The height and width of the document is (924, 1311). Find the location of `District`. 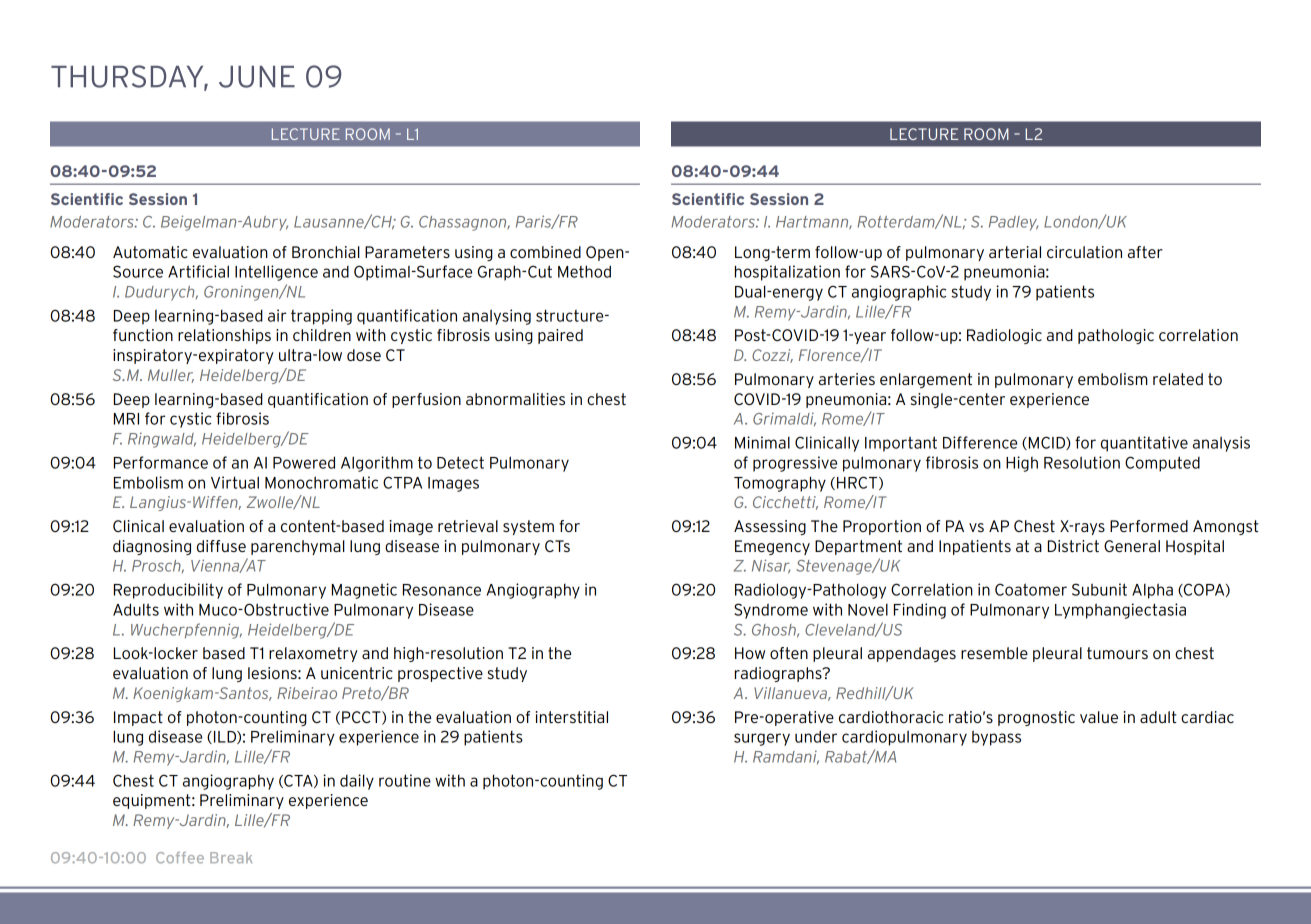

District is located at coordinates (1073, 546).
